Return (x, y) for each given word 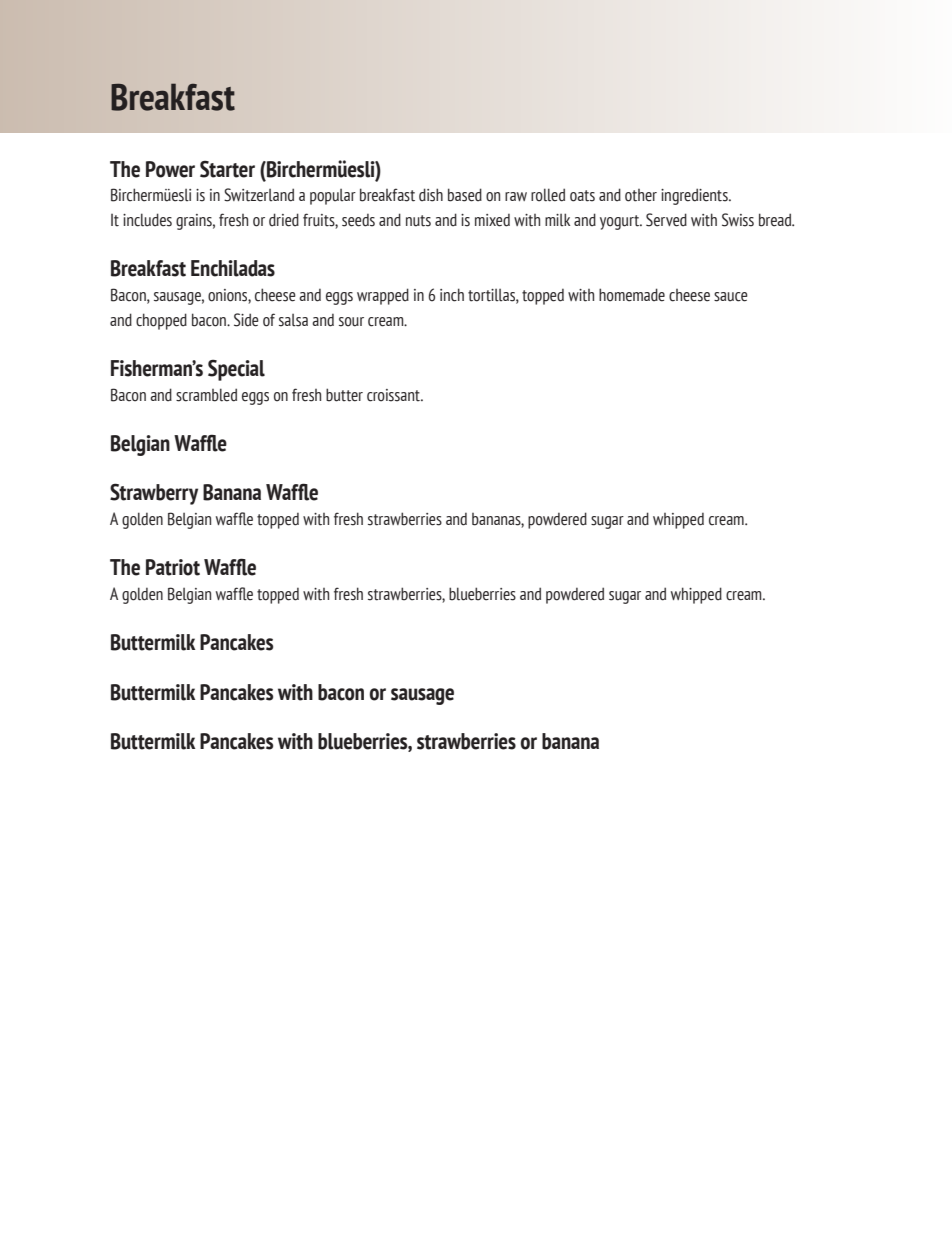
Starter (227, 169)
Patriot (173, 567)
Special (236, 370)
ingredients (695, 196)
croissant (394, 395)
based (465, 195)
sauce (731, 297)
